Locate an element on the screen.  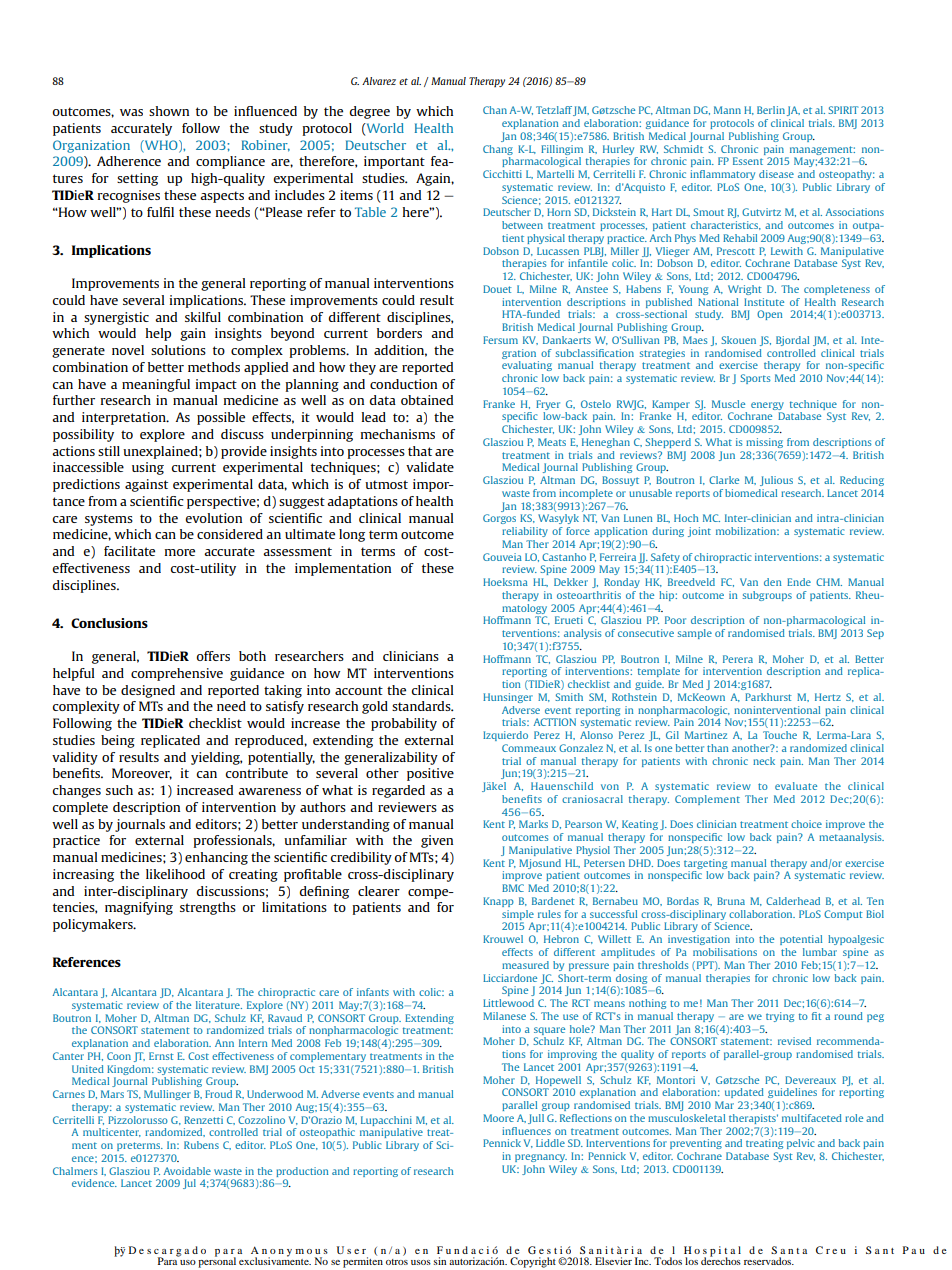
pelvic is located at coordinates (800, 1144).
